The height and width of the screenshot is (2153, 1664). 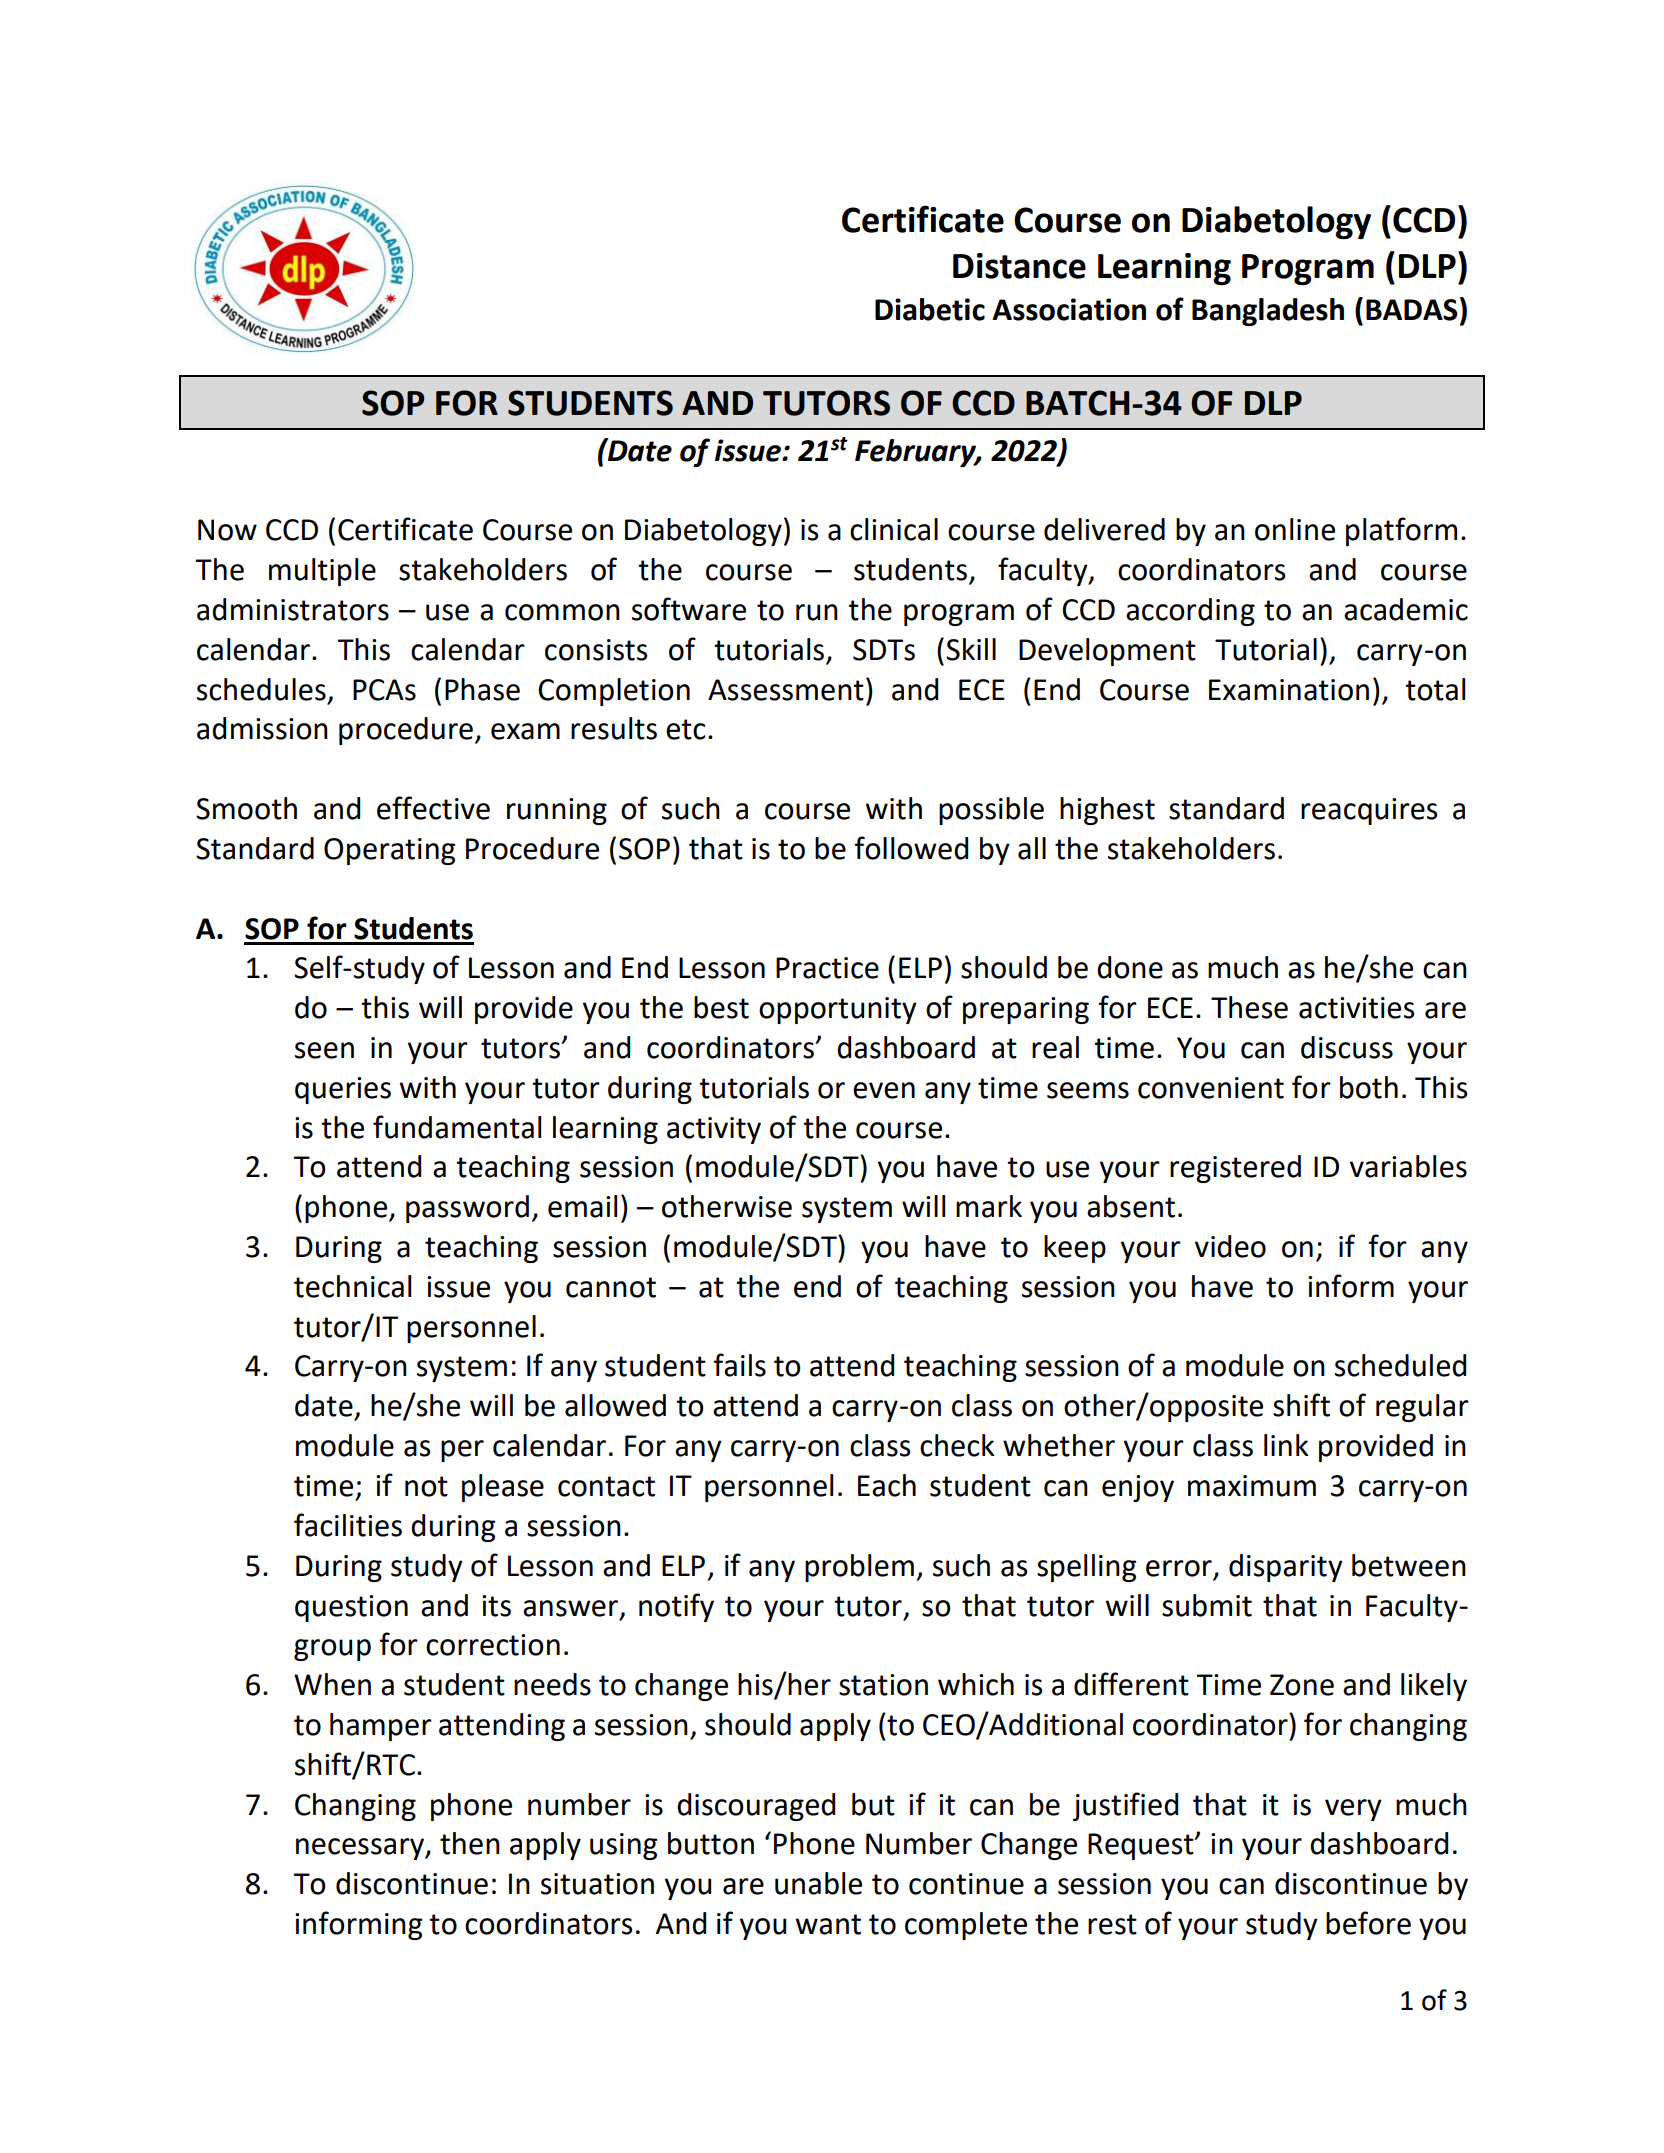 What do you see at coordinates (227, 530) in the screenshot?
I see `Now` at bounding box center [227, 530].
